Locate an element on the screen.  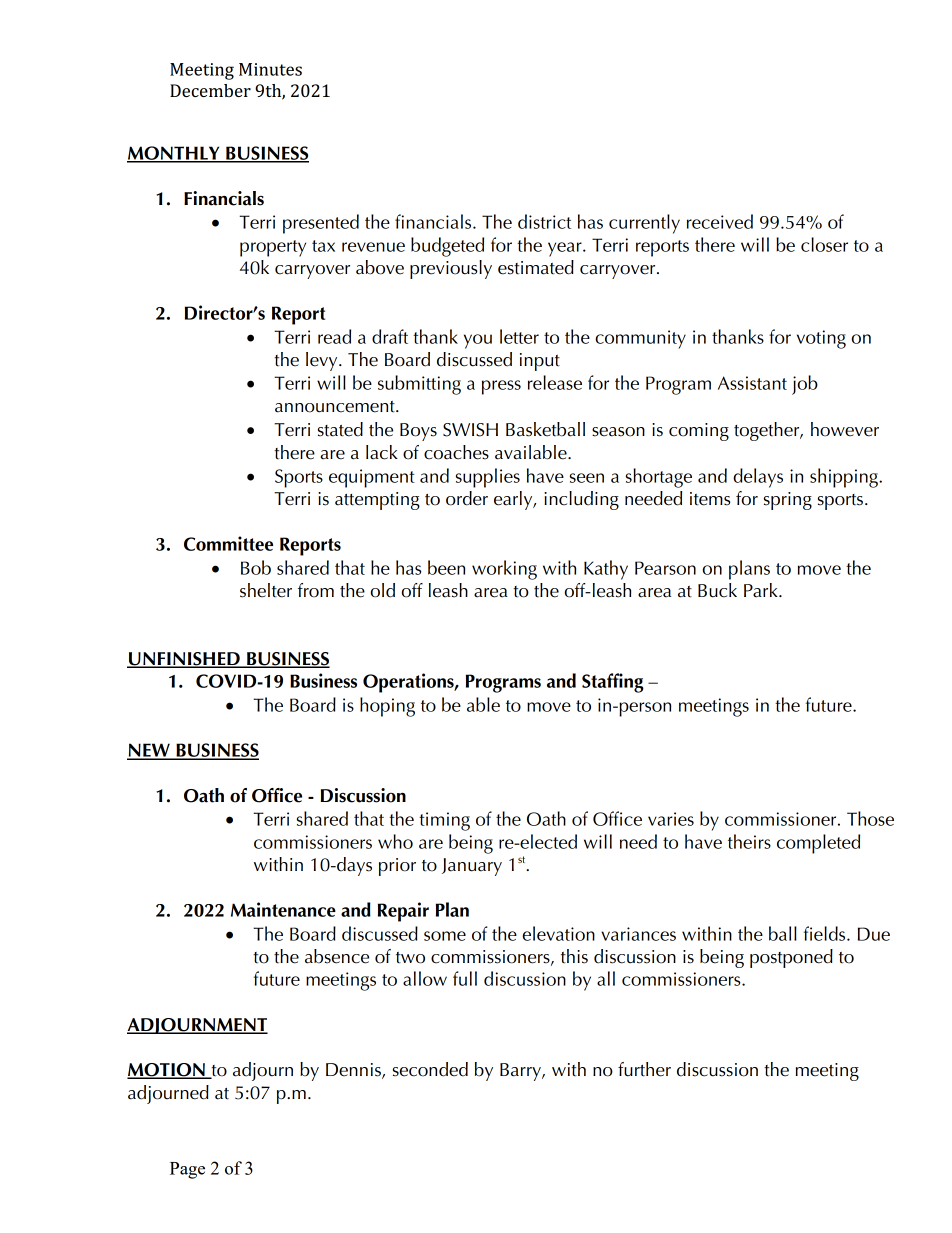
district is located at coordinates (544, 221).
